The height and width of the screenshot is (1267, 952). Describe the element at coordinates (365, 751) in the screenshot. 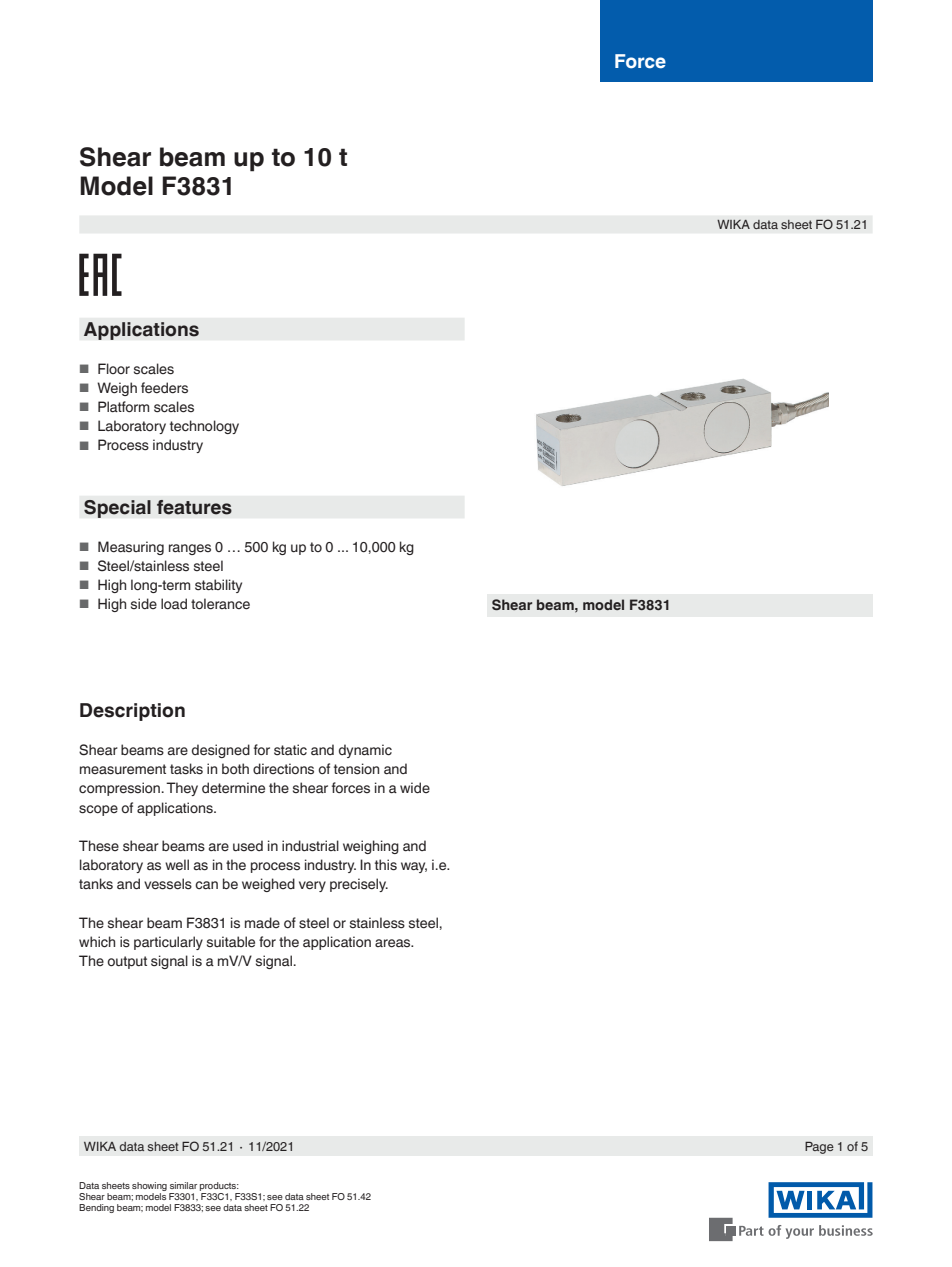

I see `dynamic` at that location.
